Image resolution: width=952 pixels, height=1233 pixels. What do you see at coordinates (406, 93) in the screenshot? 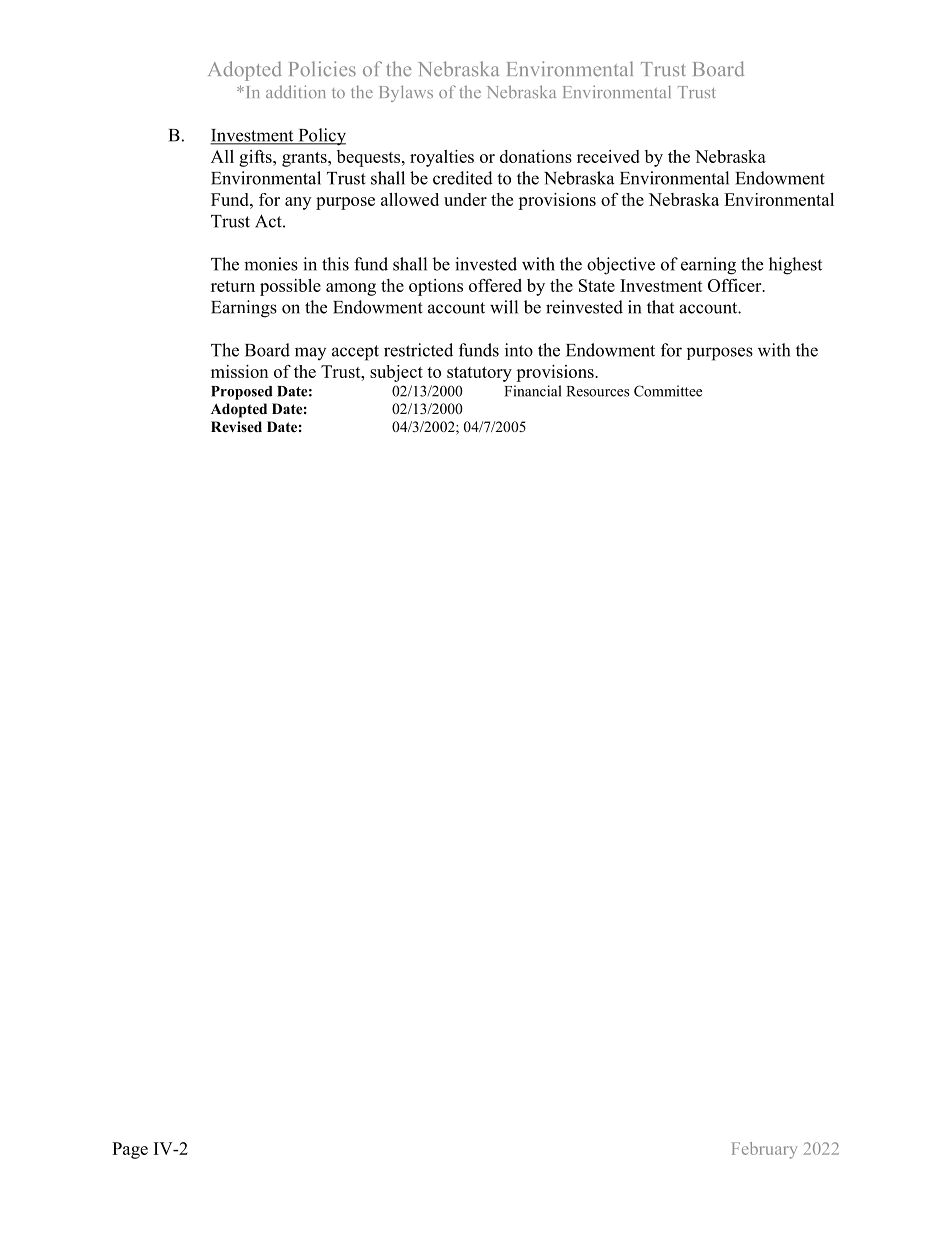
I see `Bylaws` at bounding box center [406, 93].
